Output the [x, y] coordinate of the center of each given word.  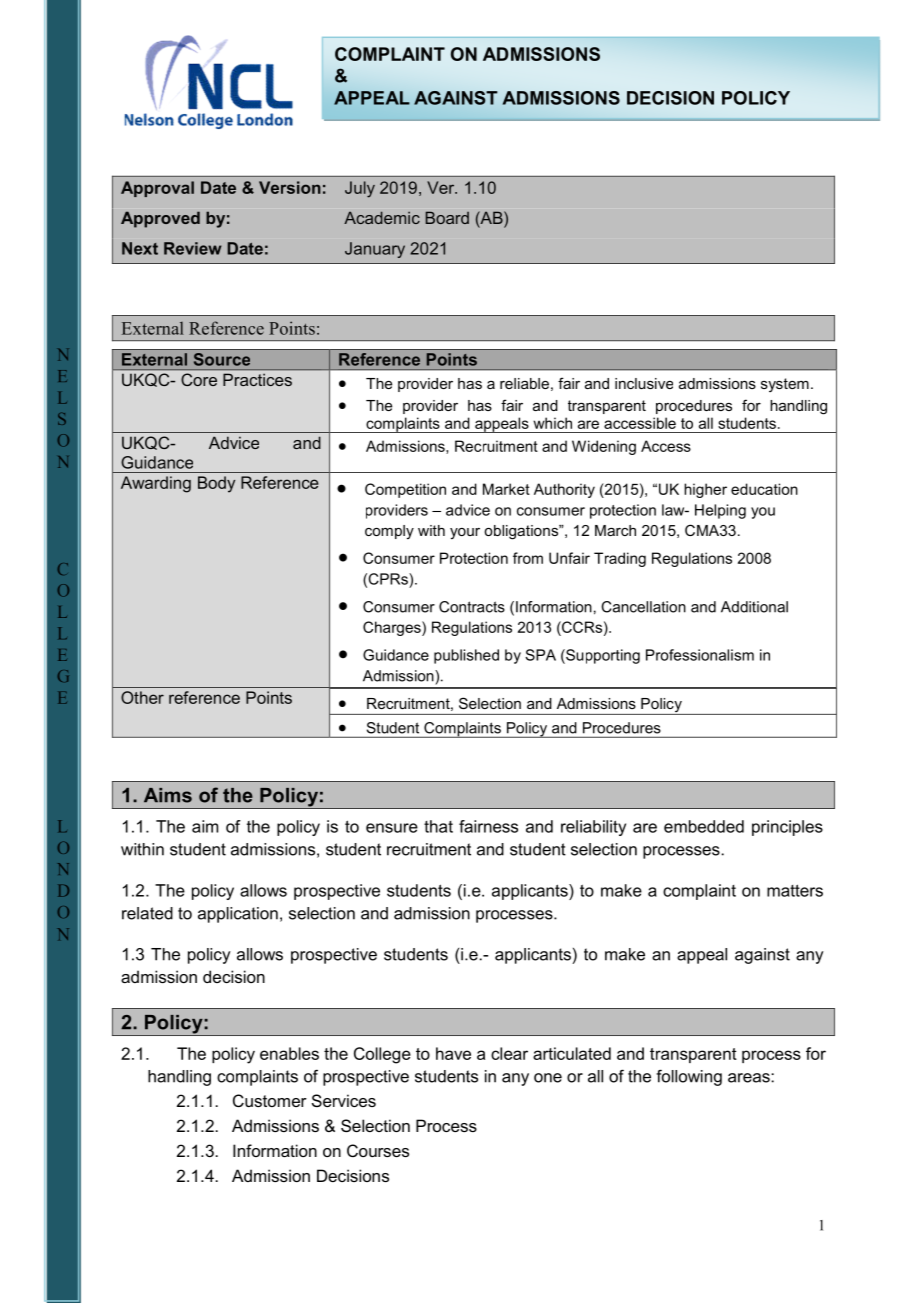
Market [506, 489]
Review [193, 248]
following [689, 1077]
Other [142, 697]
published [466, 656]
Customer [270, 1100]
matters [795, 890]
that [438, 826]
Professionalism [700, 655]
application [238, 915]
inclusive [644, 383]
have [453, 1053]
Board [447, 217]
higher [705, 490]
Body [216, 484]
